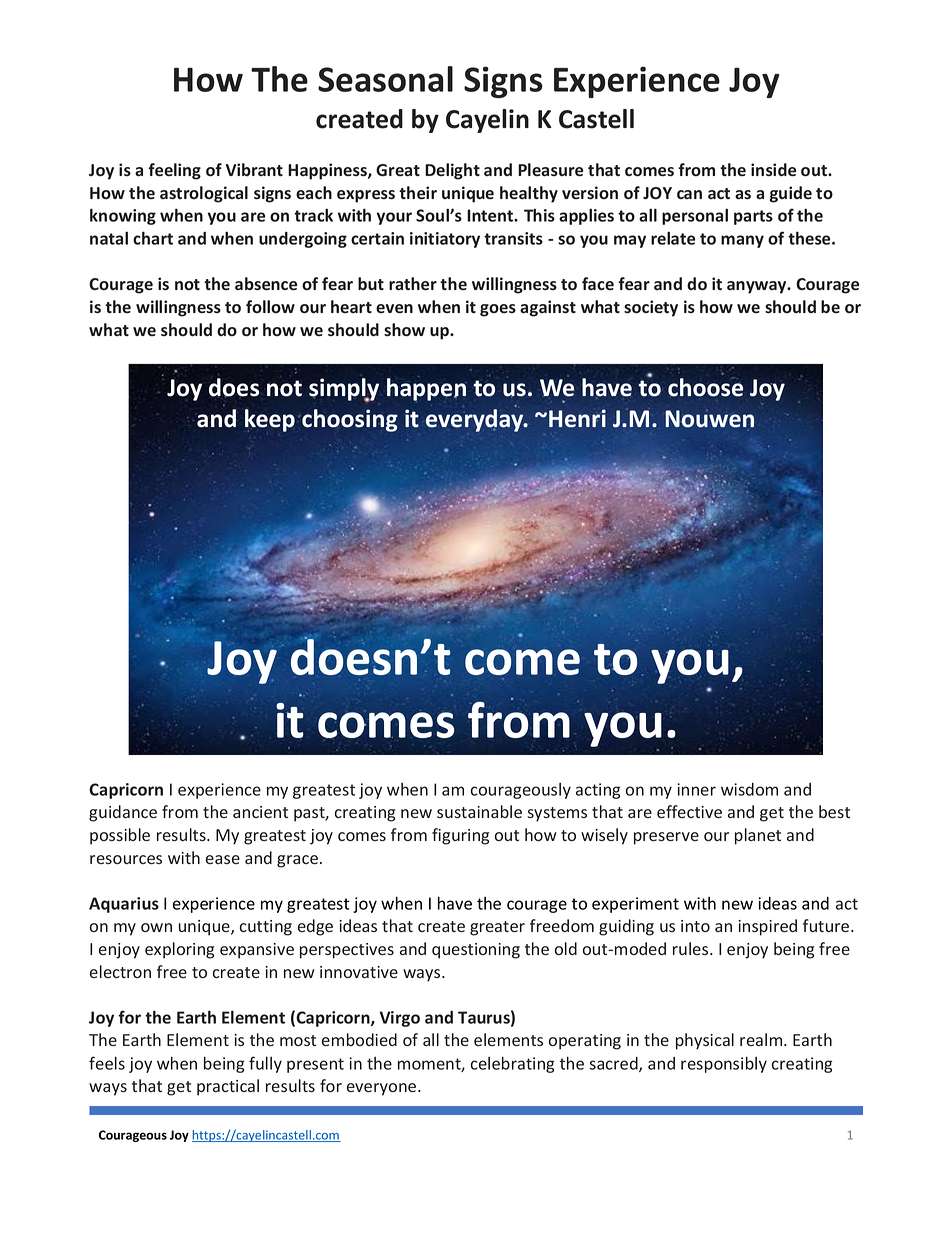 The height and width of the page is (1233, 952). I want to click on choose, so click(705, 387).
